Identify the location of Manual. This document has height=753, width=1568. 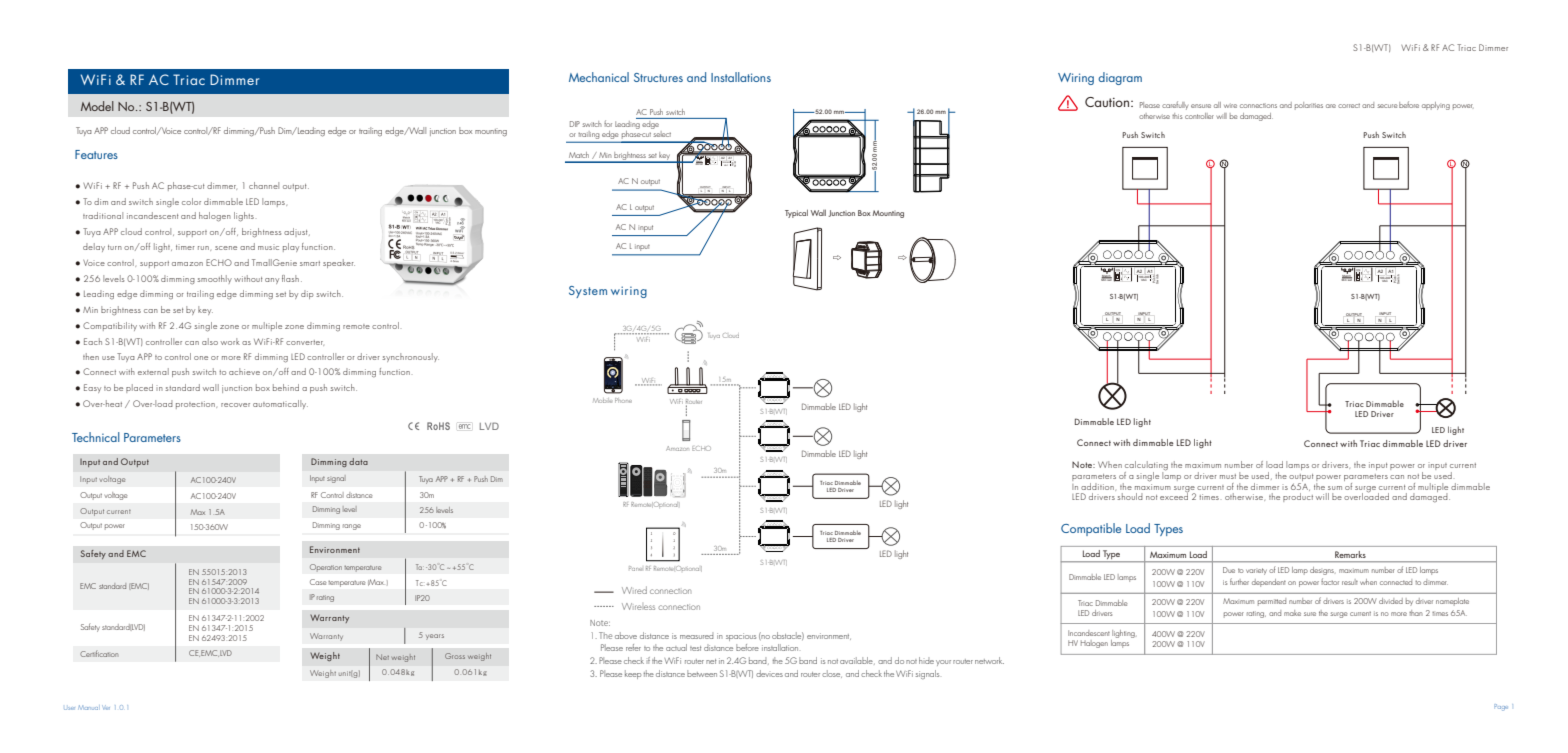
(88, 707).
